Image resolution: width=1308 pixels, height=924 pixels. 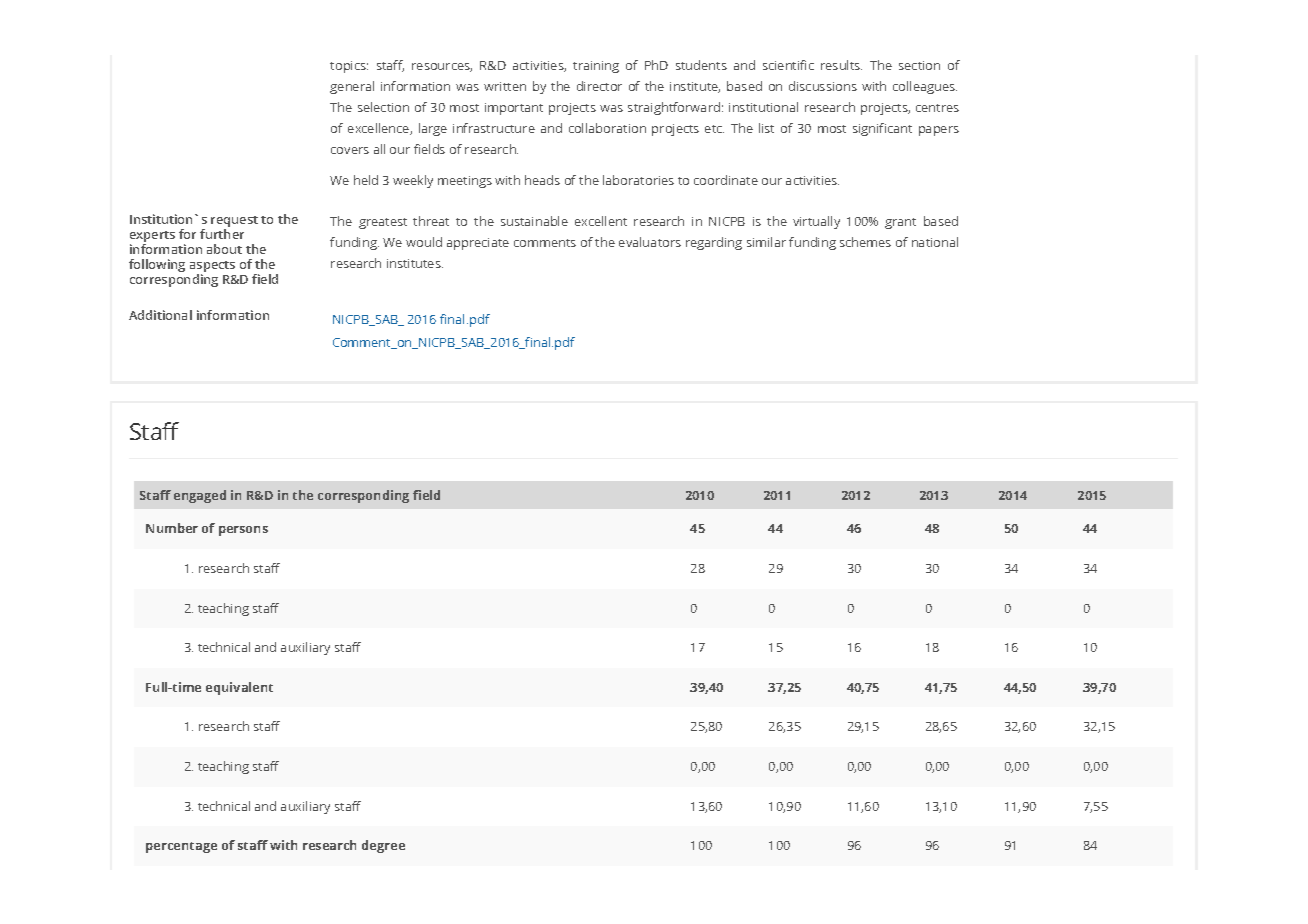 I want to click on engaged, so click(x=200, y=496).
